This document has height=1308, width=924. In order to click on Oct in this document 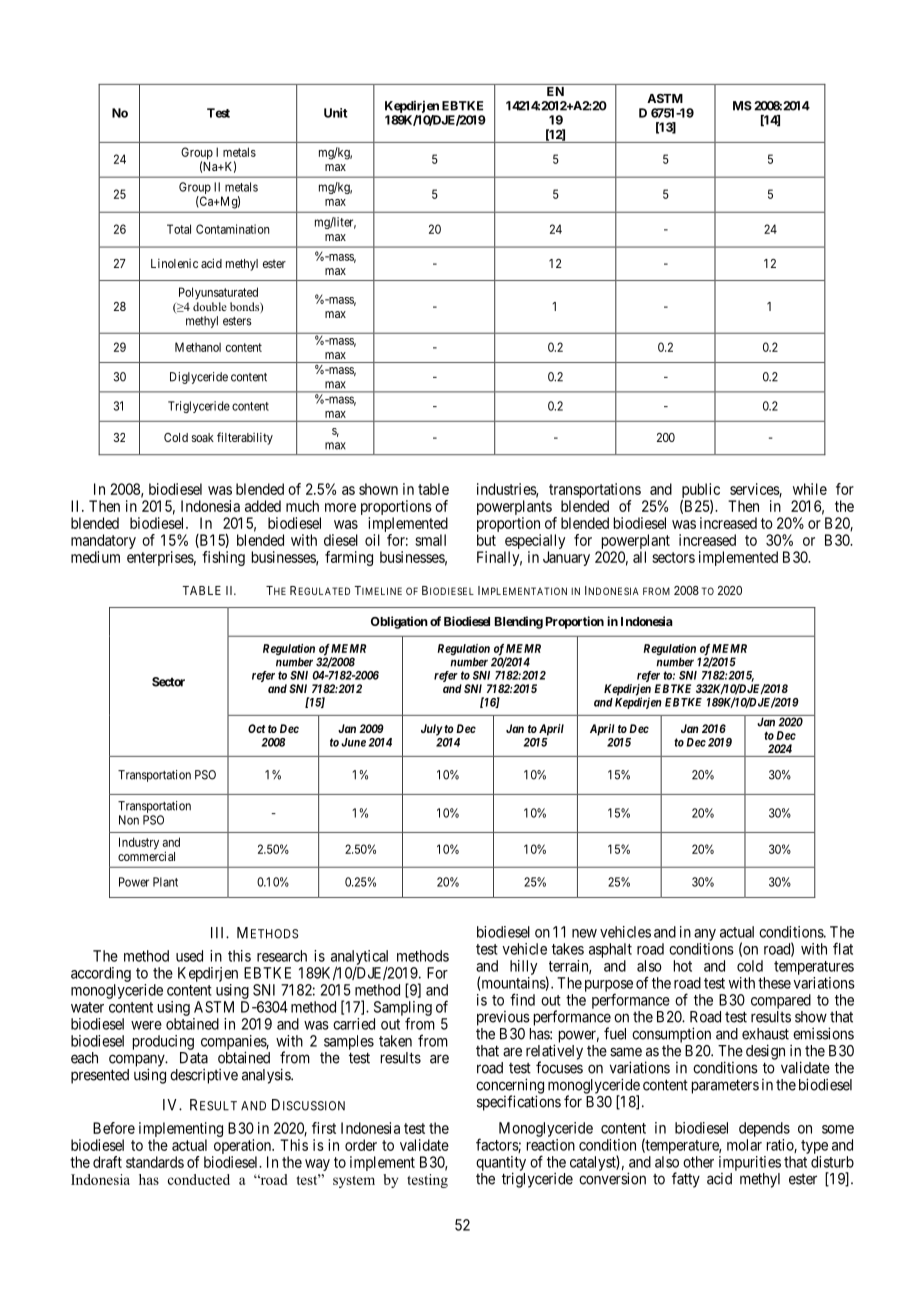, I will do `click(256, 728)`.
